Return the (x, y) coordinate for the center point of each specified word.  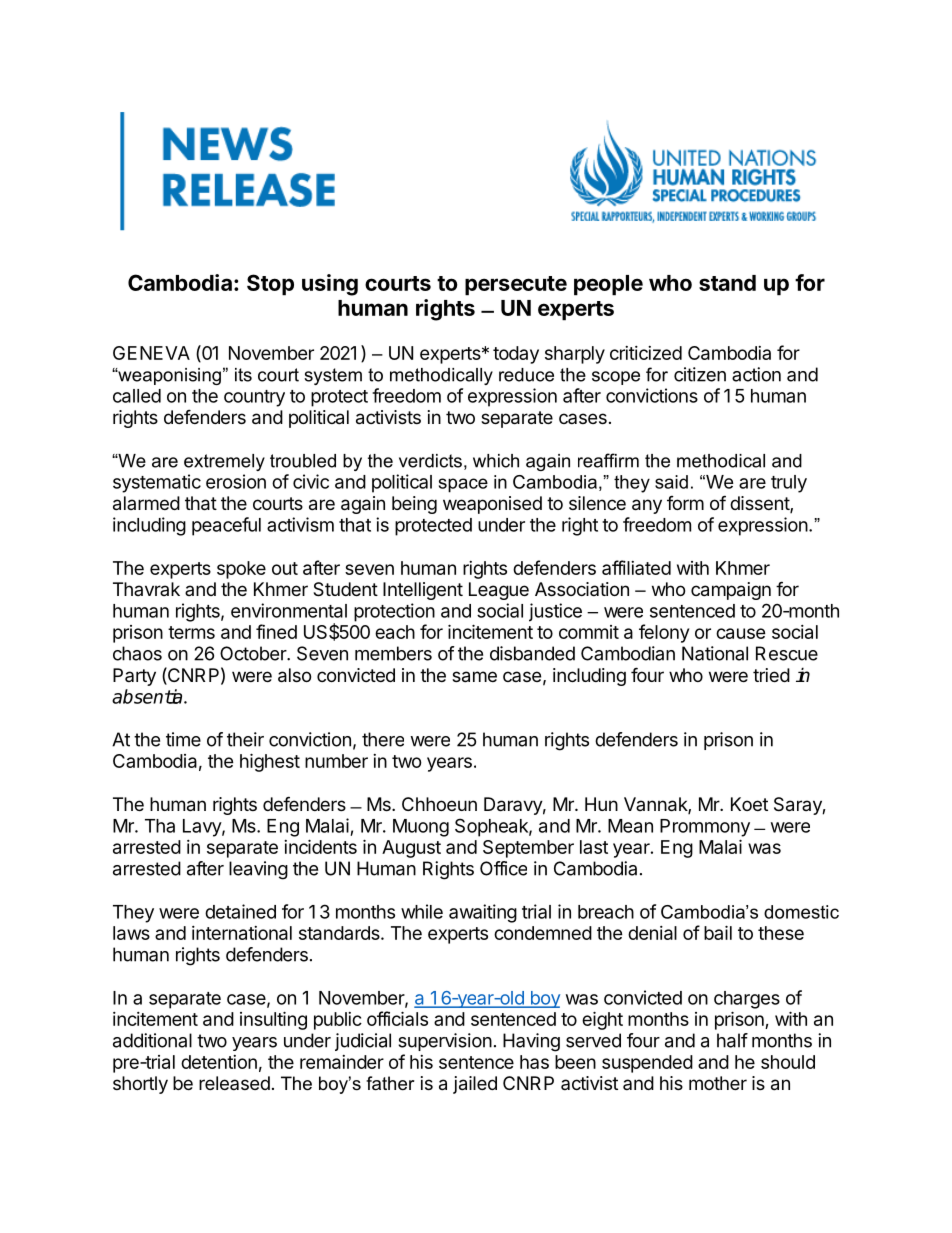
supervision (445, 1042)
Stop (270, 285)
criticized (646, 353)
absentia (148, 696)
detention (219, 1062)
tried (771, 675)
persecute (516, 286)
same (474, 677)
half (732, 1040)
